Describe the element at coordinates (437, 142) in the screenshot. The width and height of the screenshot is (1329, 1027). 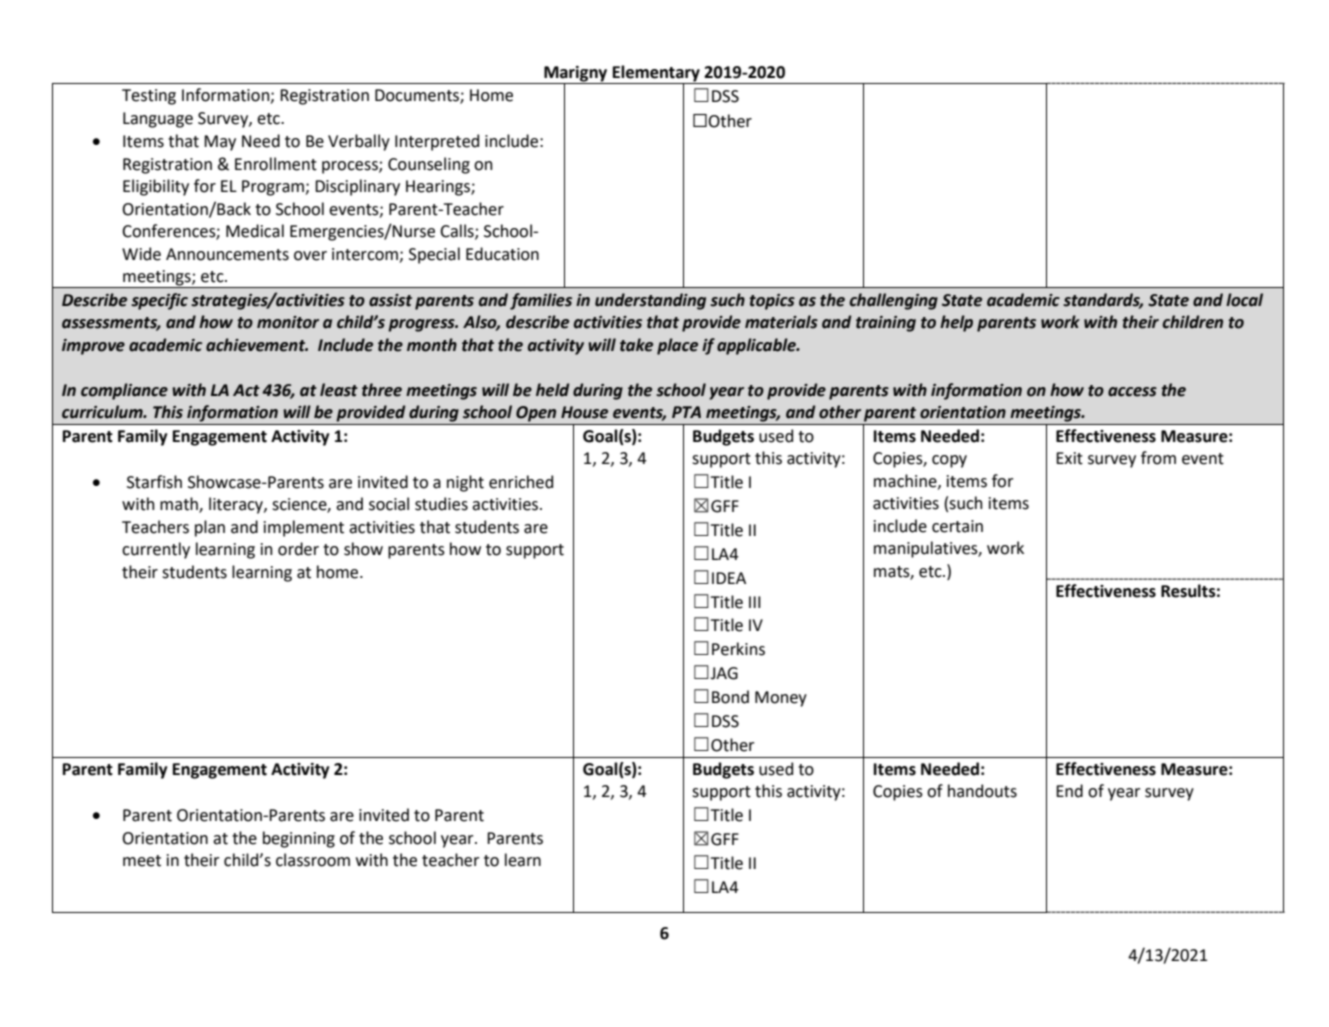
I see `Interpreted` at that location.
